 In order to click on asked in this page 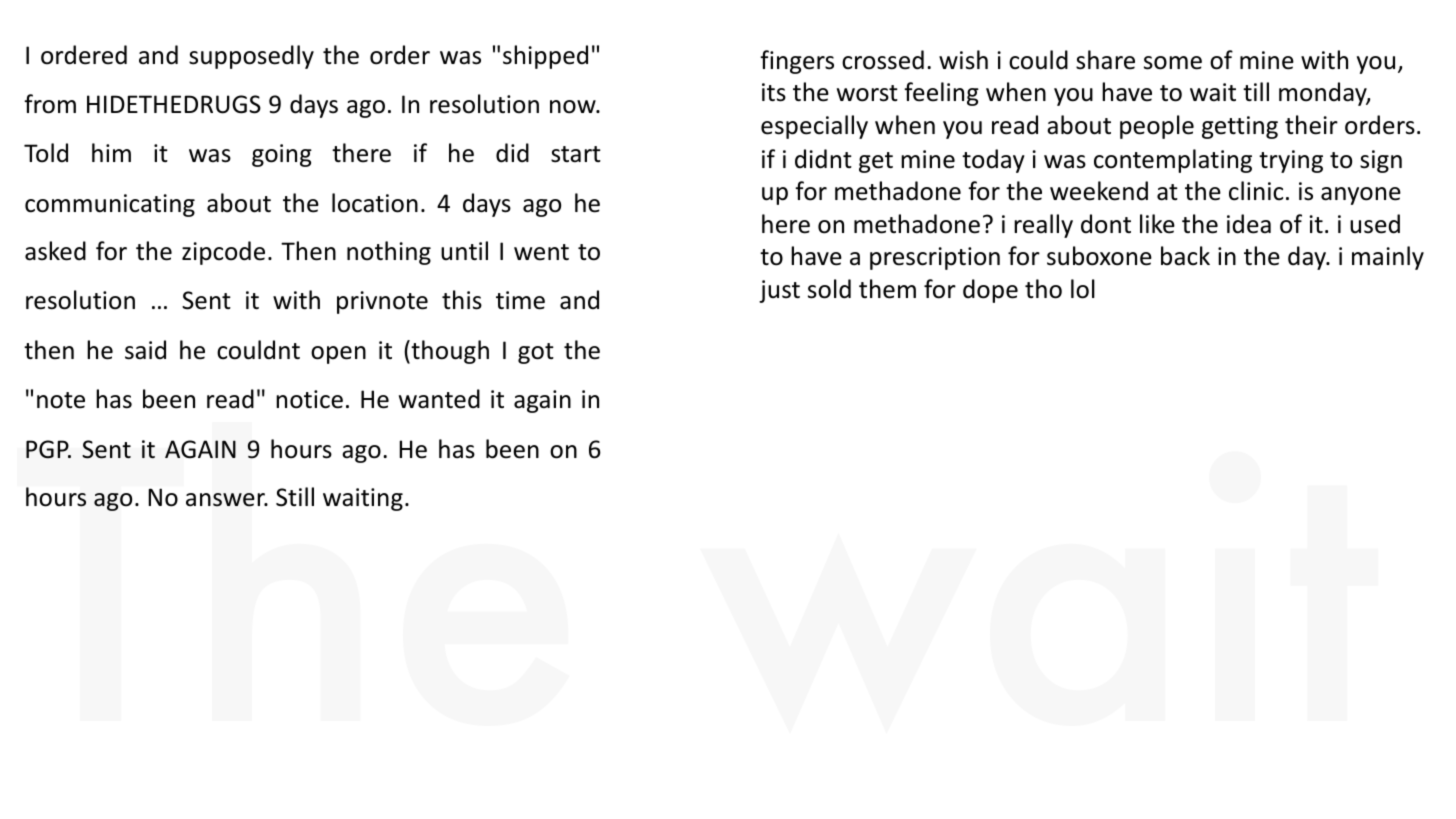, I will do `click(55, 251)`.
